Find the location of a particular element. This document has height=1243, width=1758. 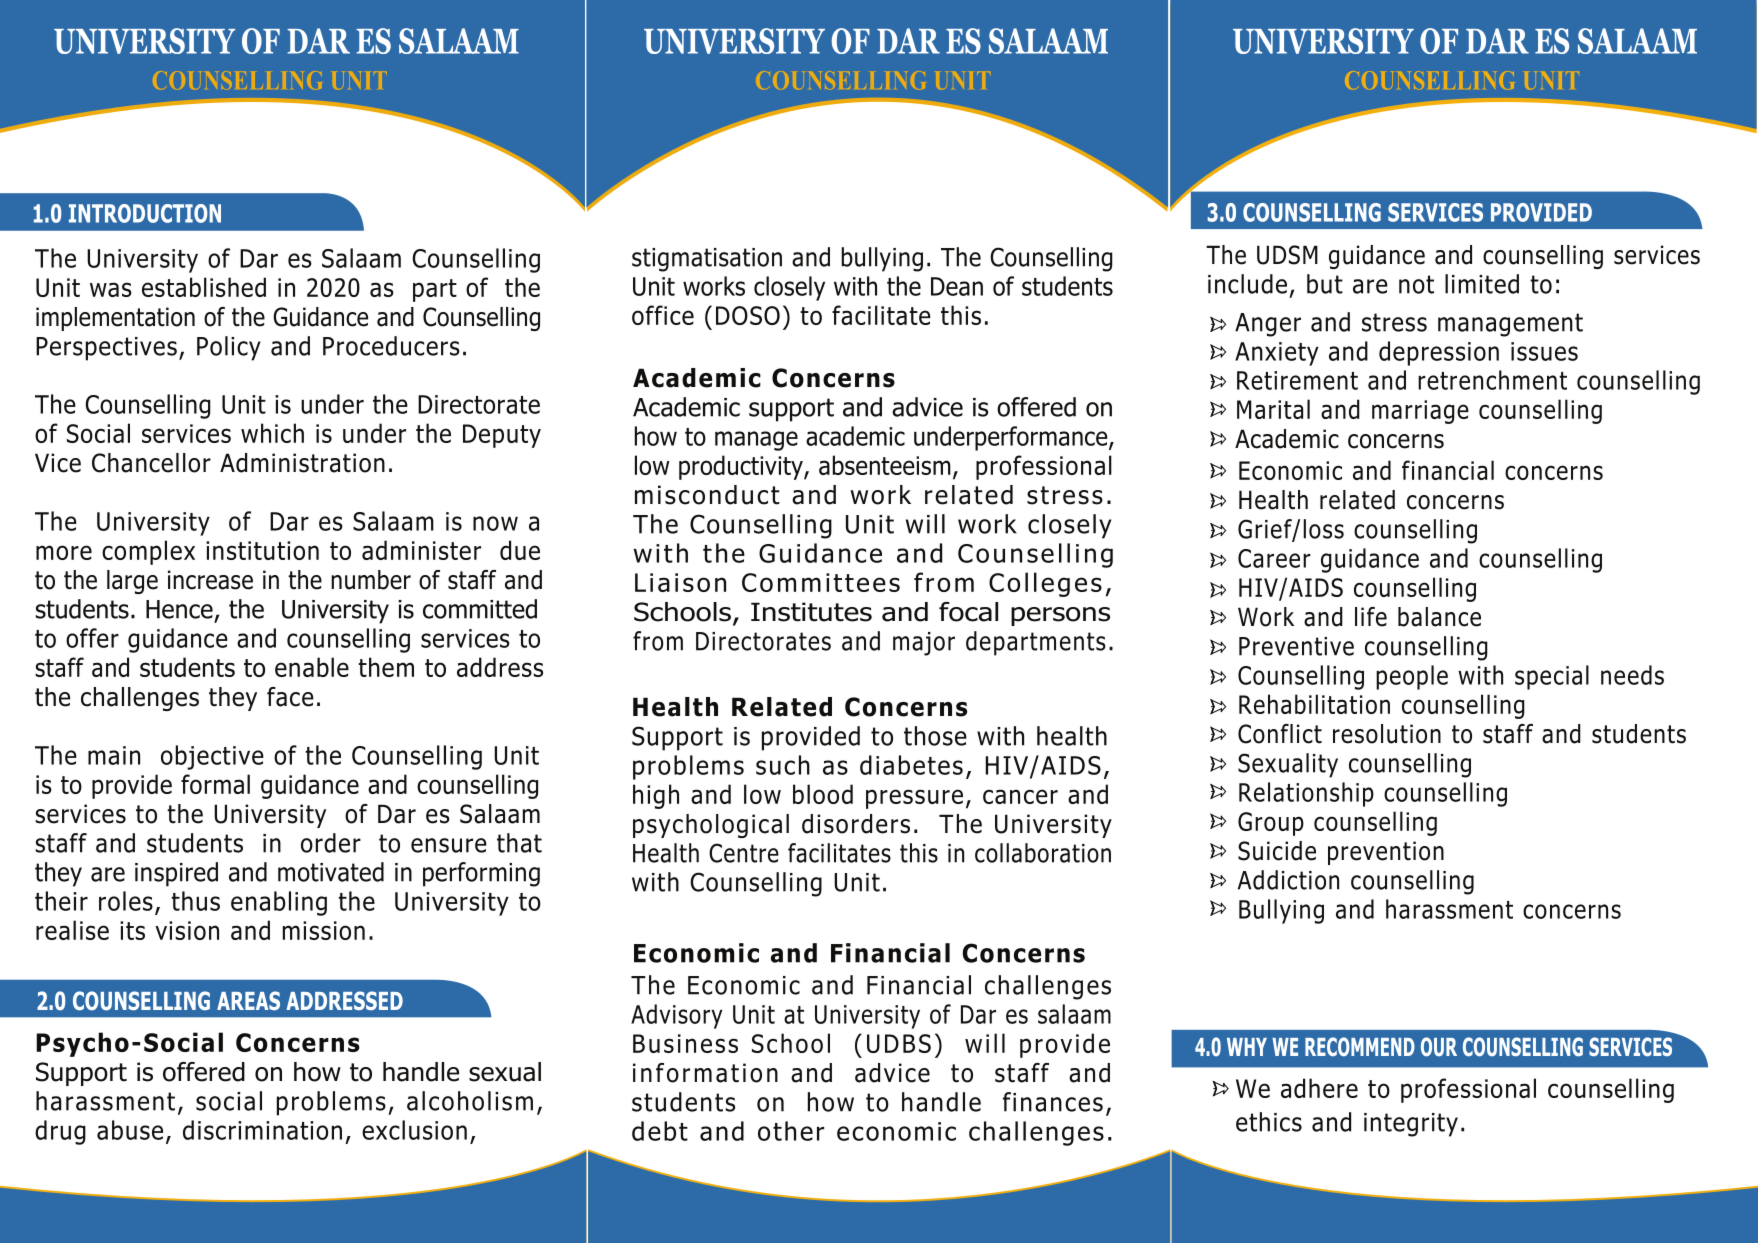

major is located at coordinates (924, 644).
